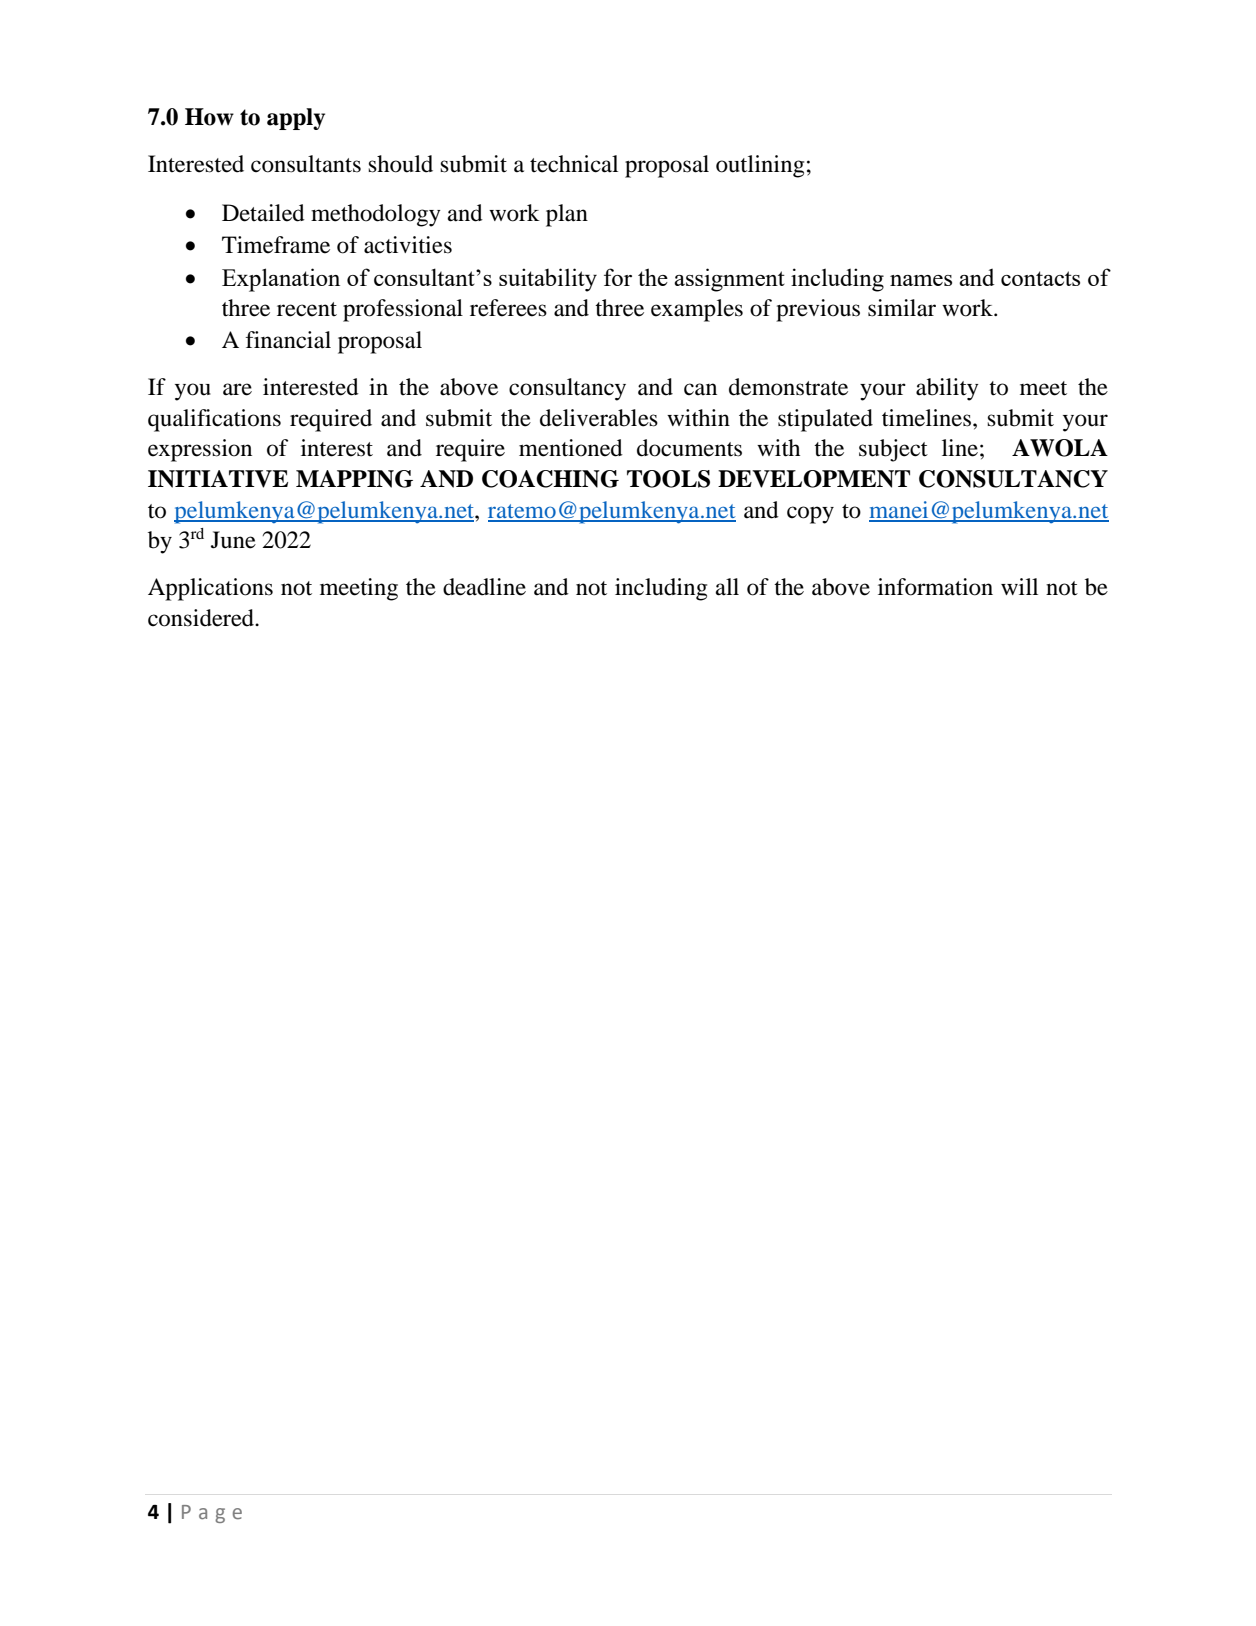 The height and width of the screenshot is (1626, 1256). I want to click on Applications, so click(210, 589).
